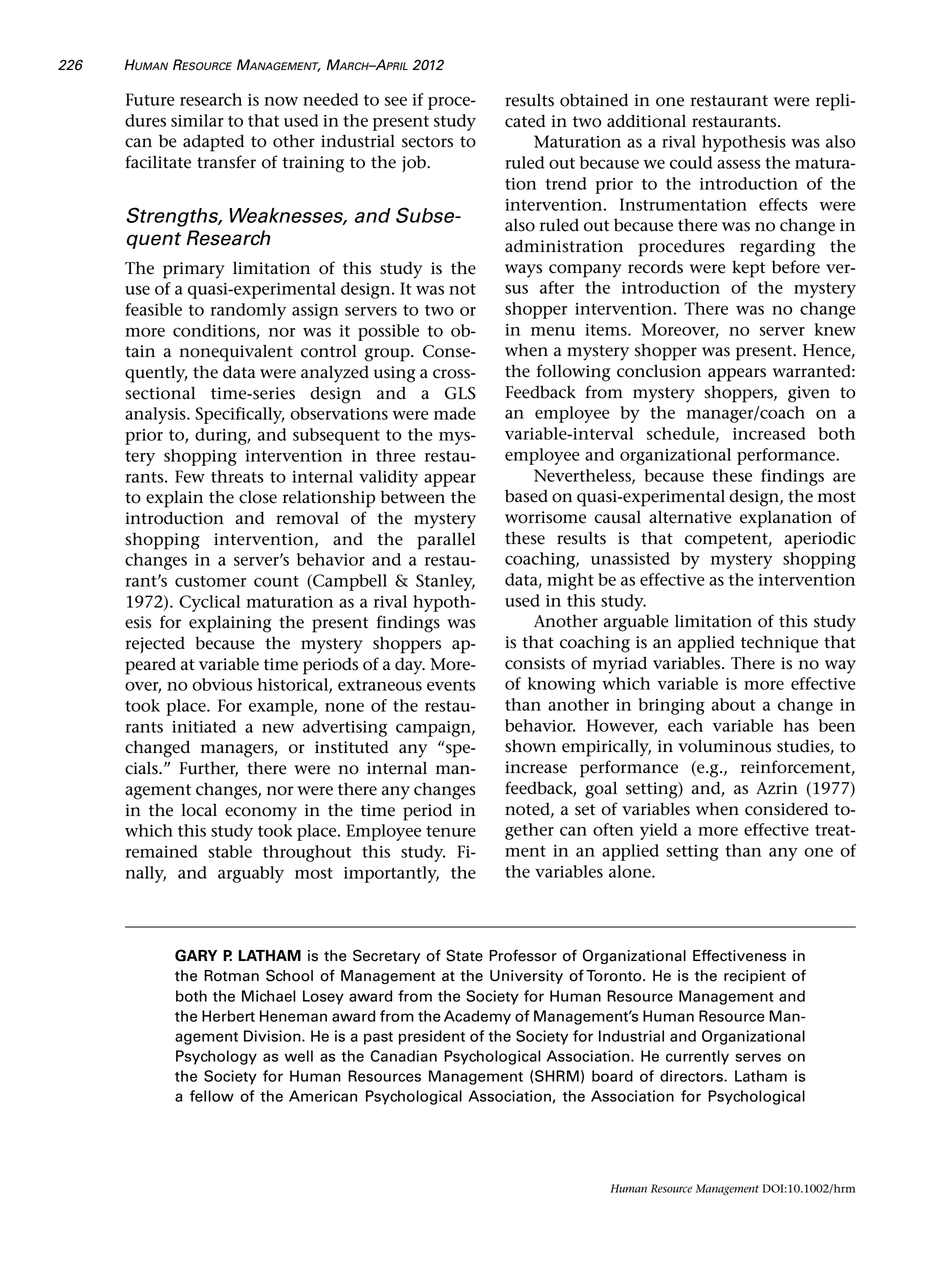  I want to click on assess, so click(739, 164).
